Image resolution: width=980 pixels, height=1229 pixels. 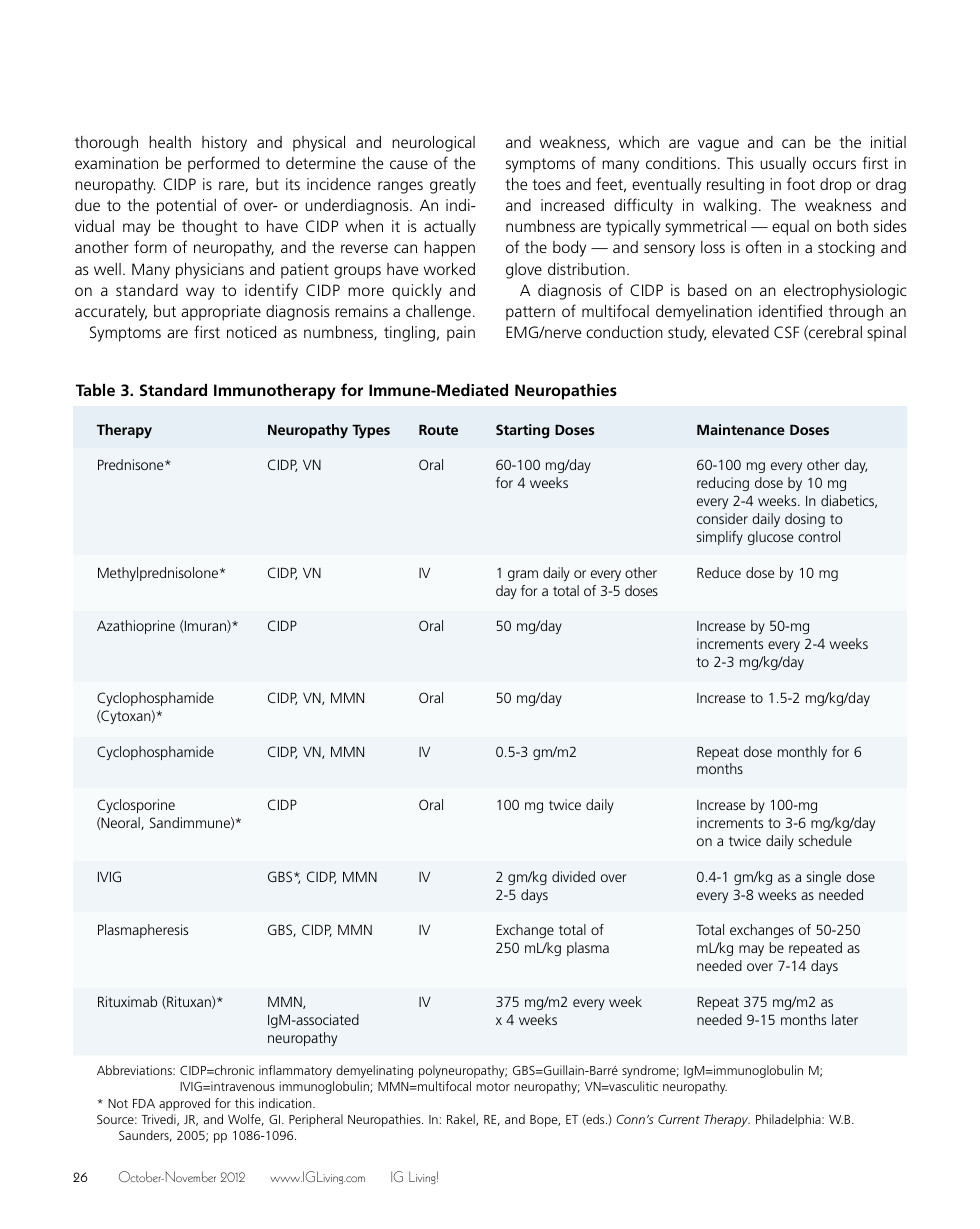 I want to click on health, so click(x=170, y=142).
